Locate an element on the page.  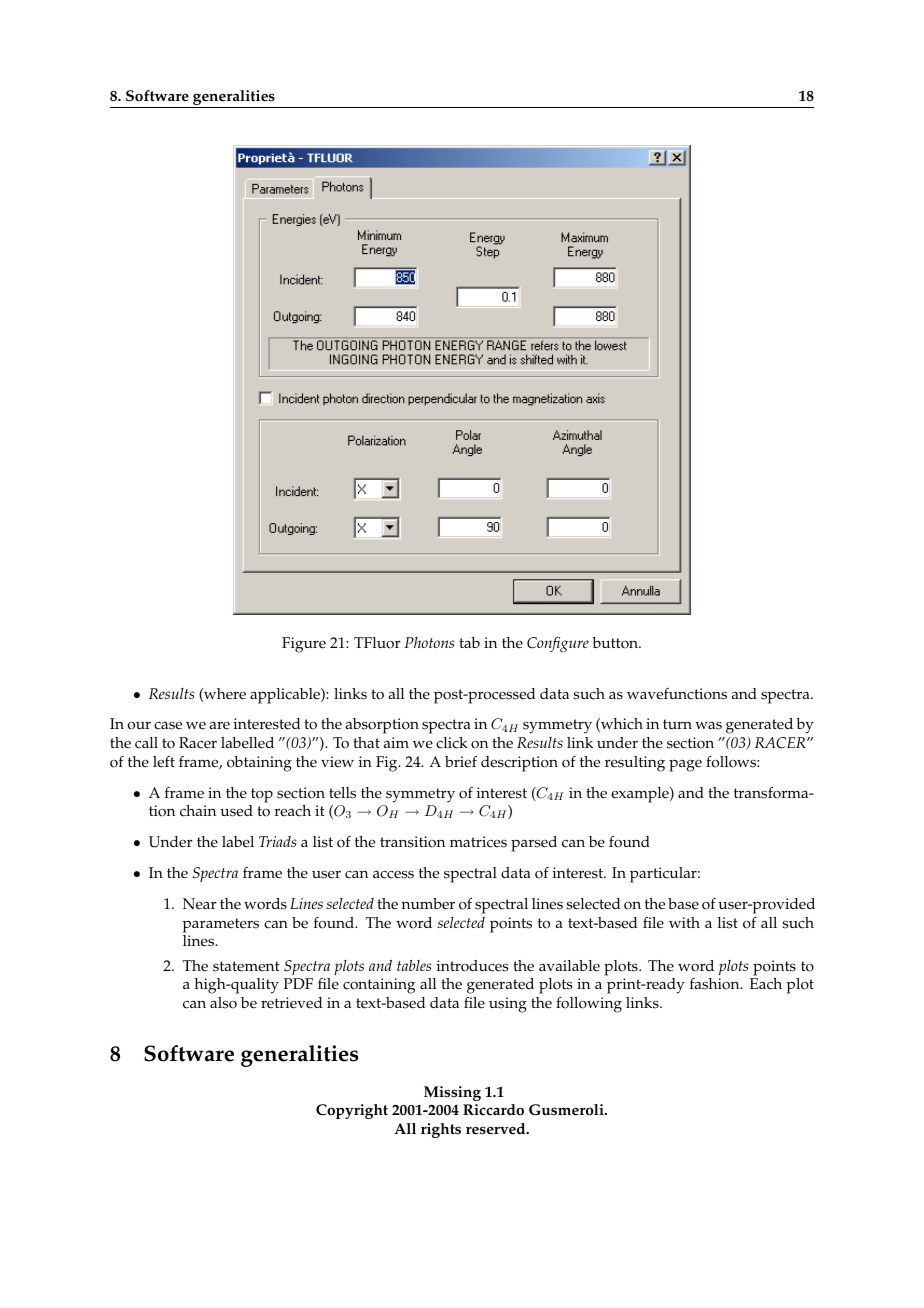
turn is located at coordinates (677, 724).
